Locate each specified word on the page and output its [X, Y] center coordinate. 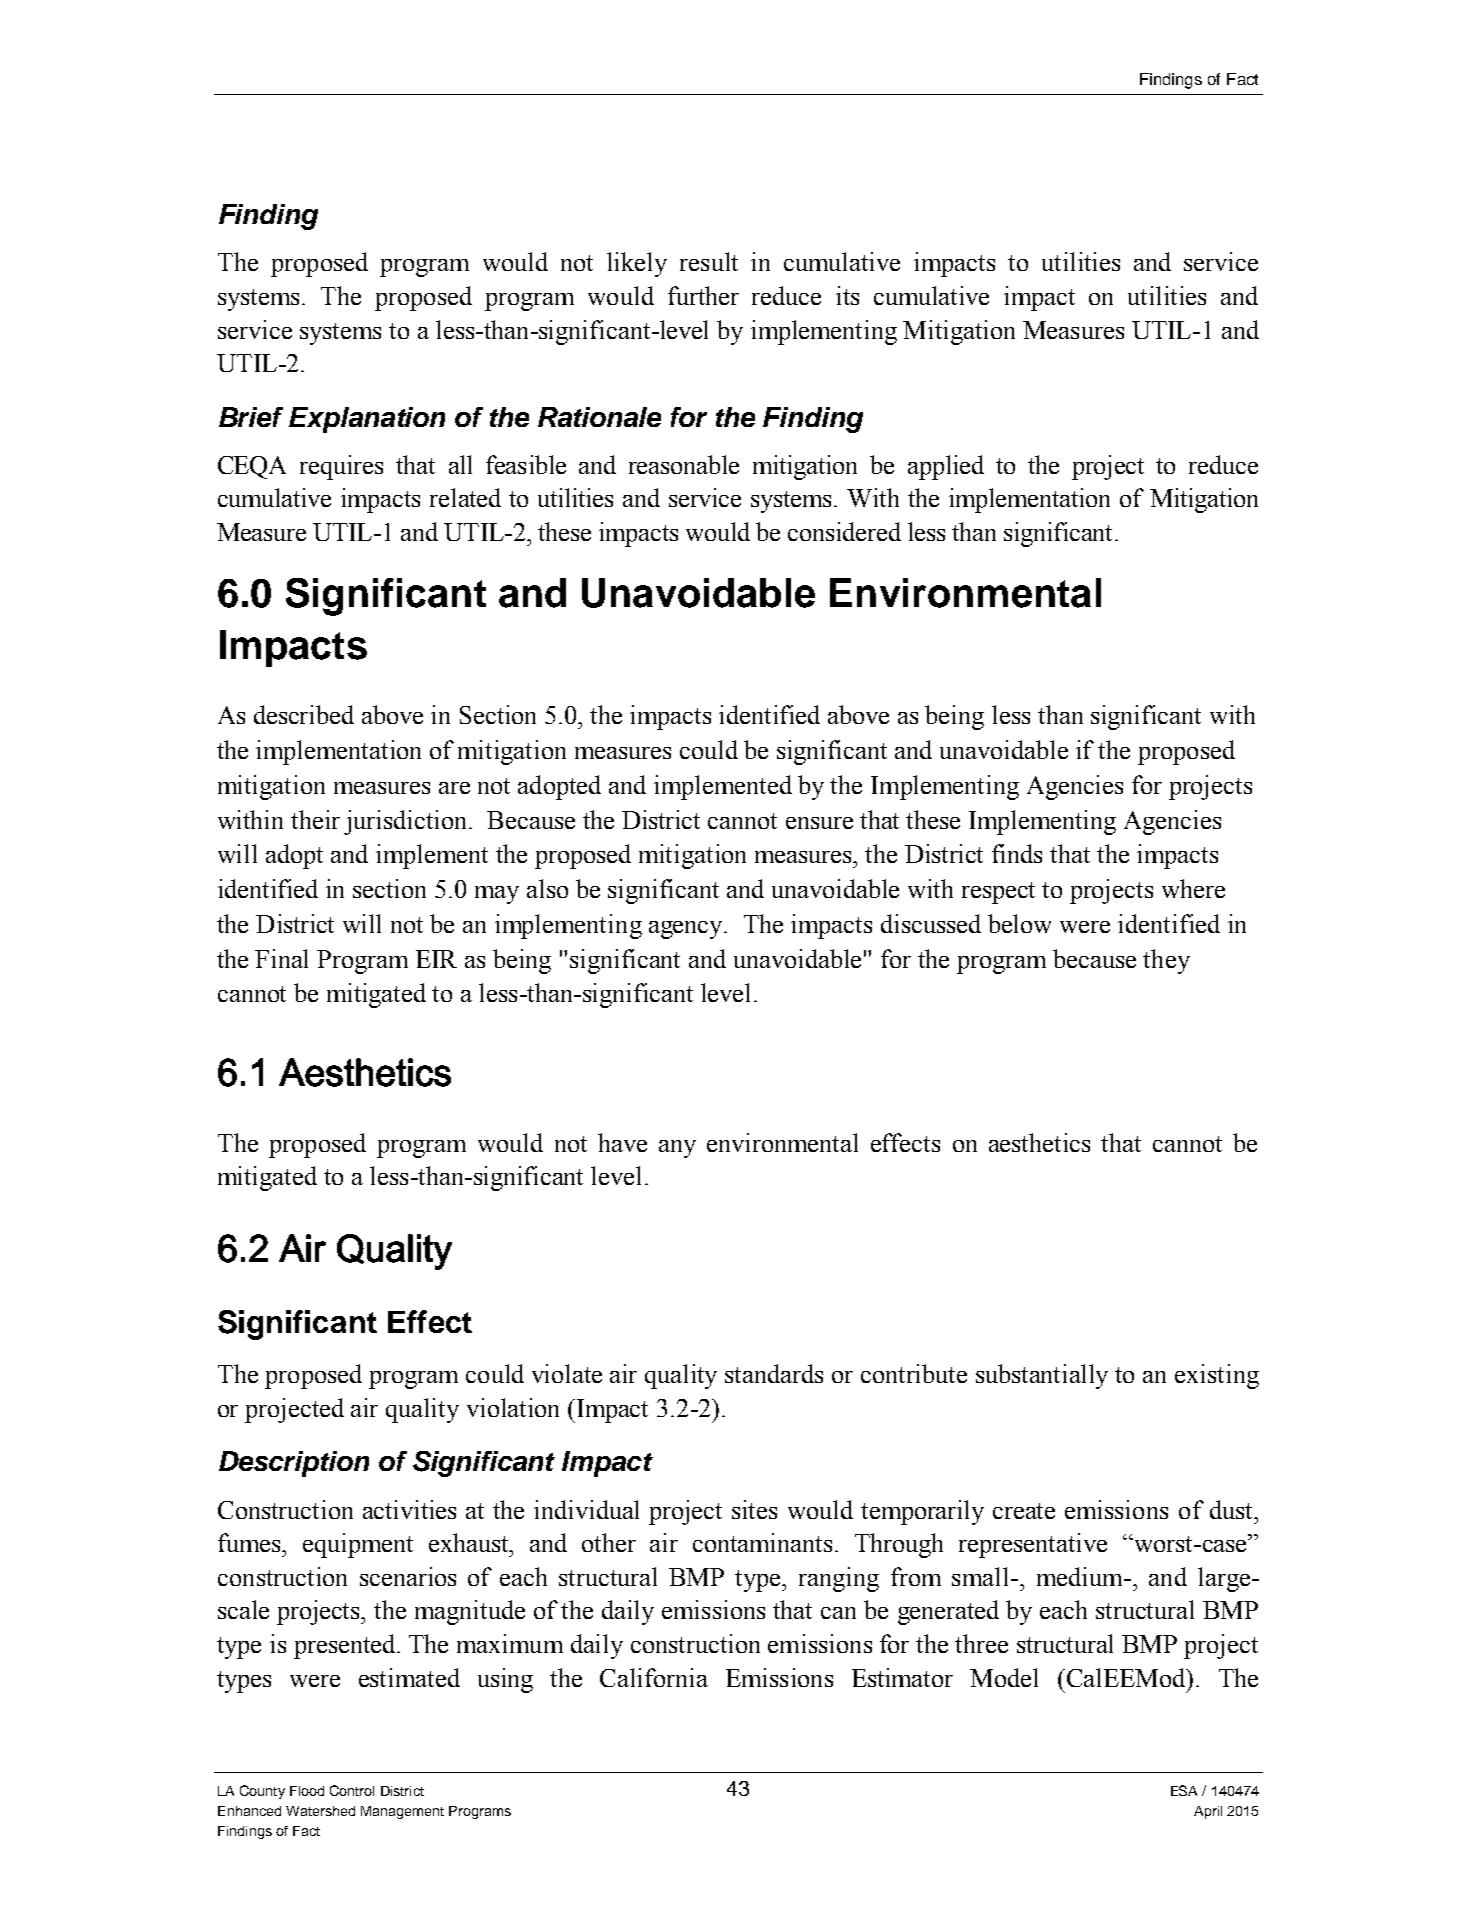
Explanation [367, 420]
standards [774, 1373]
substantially [1042, 1376]
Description [294, 1464]
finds [1017, 853]
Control [352, 1790]
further [703, 295]
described [304, 714]
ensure [819, 823]
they [1166, 961]
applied [946, 467]
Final [281, 958]
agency [687, 930]
